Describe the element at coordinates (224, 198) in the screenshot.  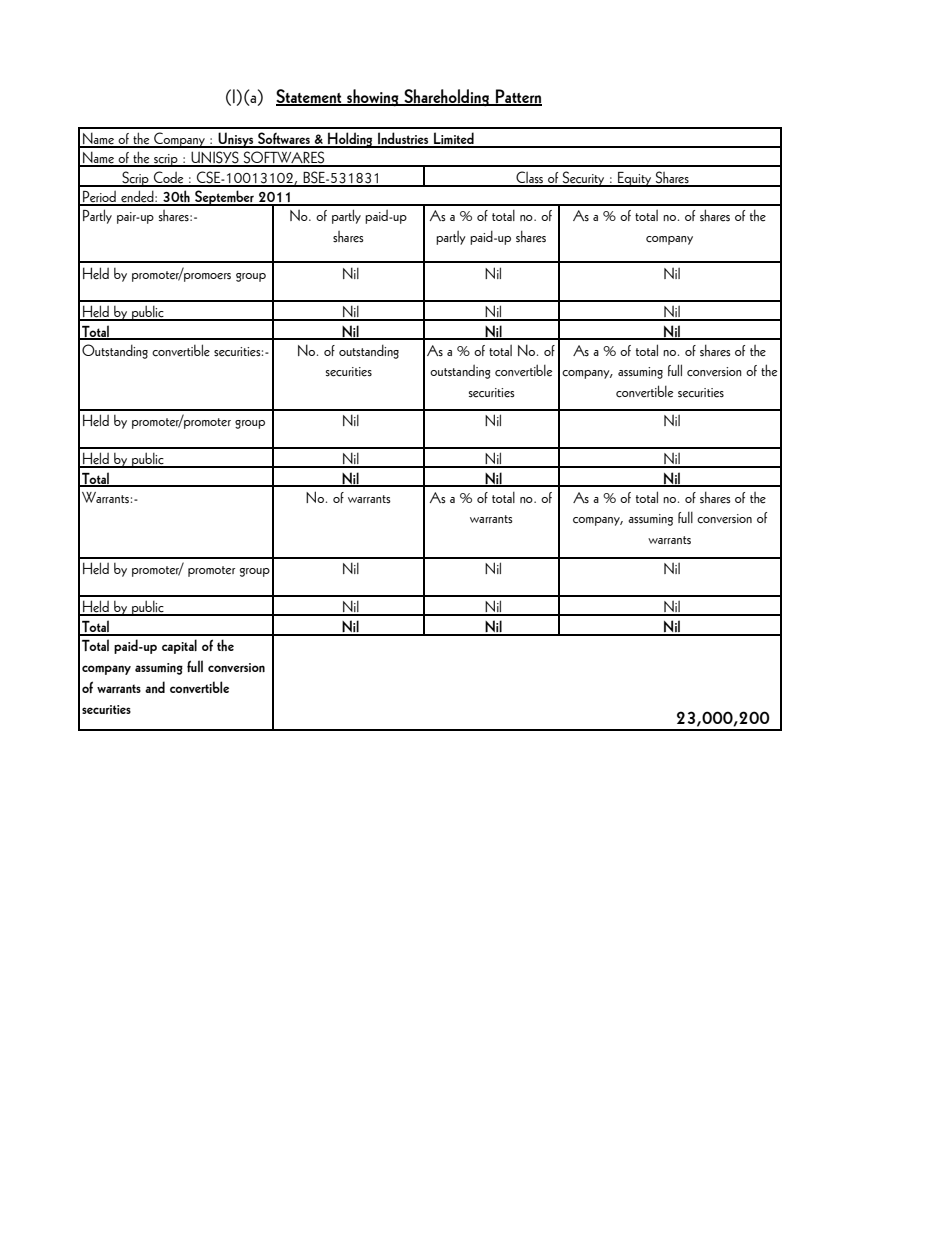
I see `September` at that location.
